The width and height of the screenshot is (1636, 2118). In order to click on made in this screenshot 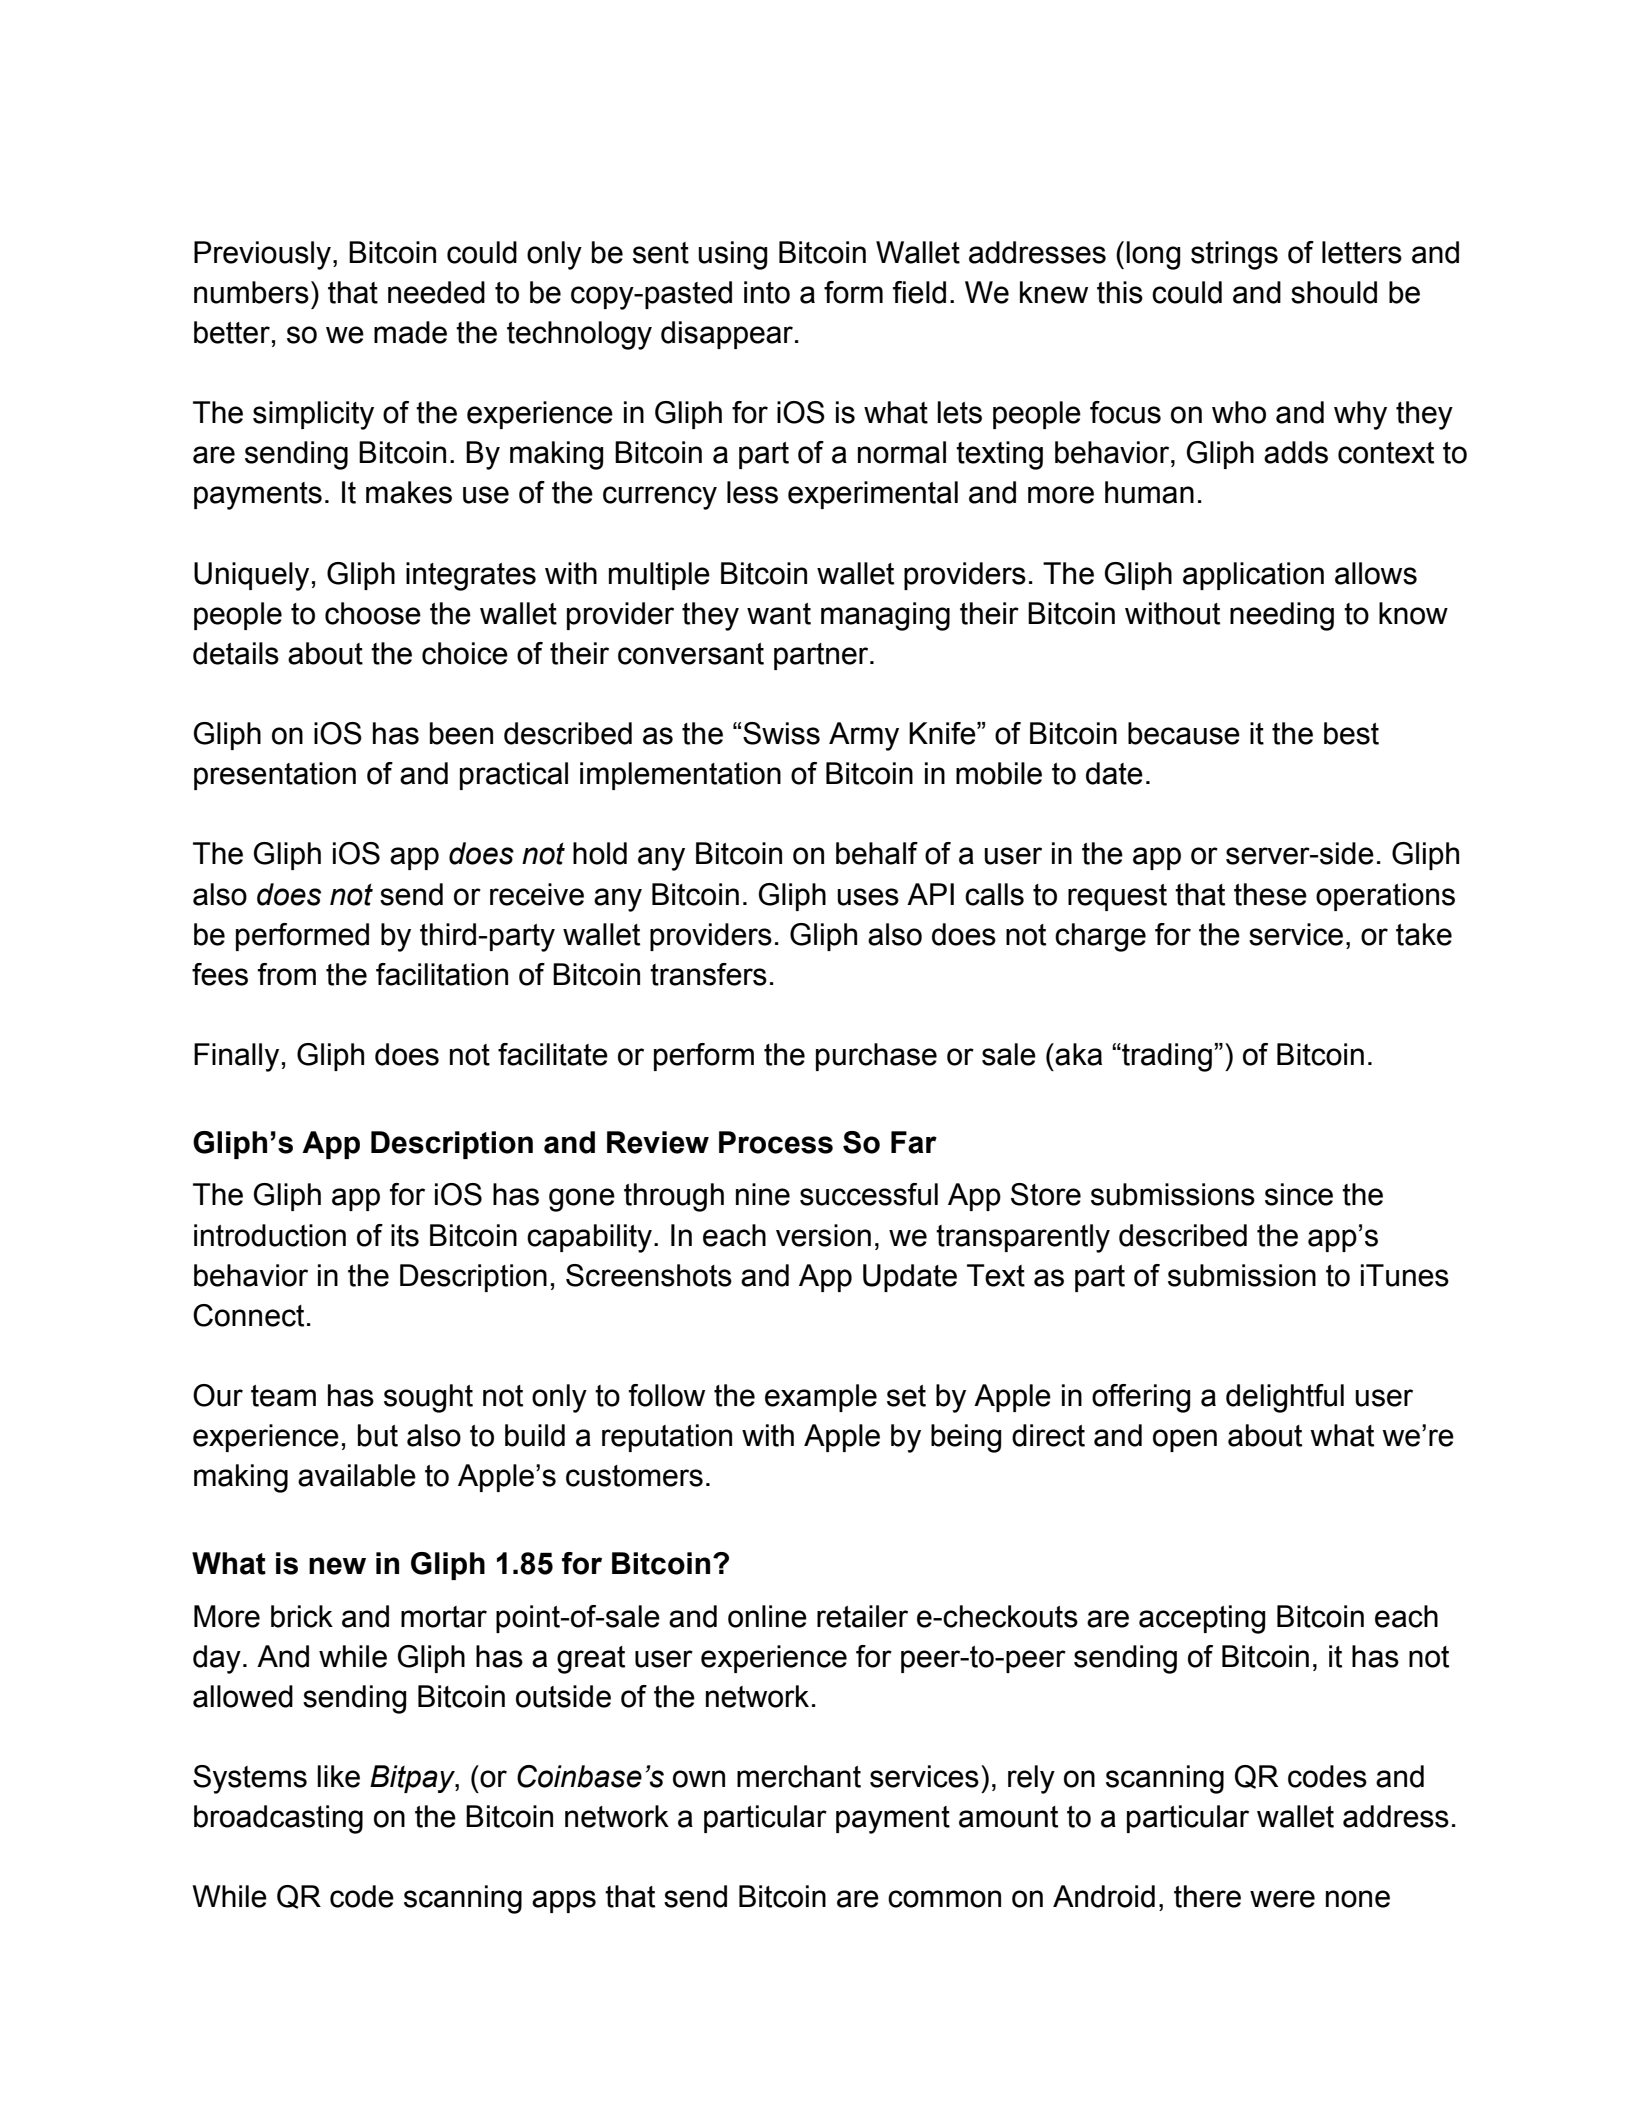, I will do `click(410, 332)`.
